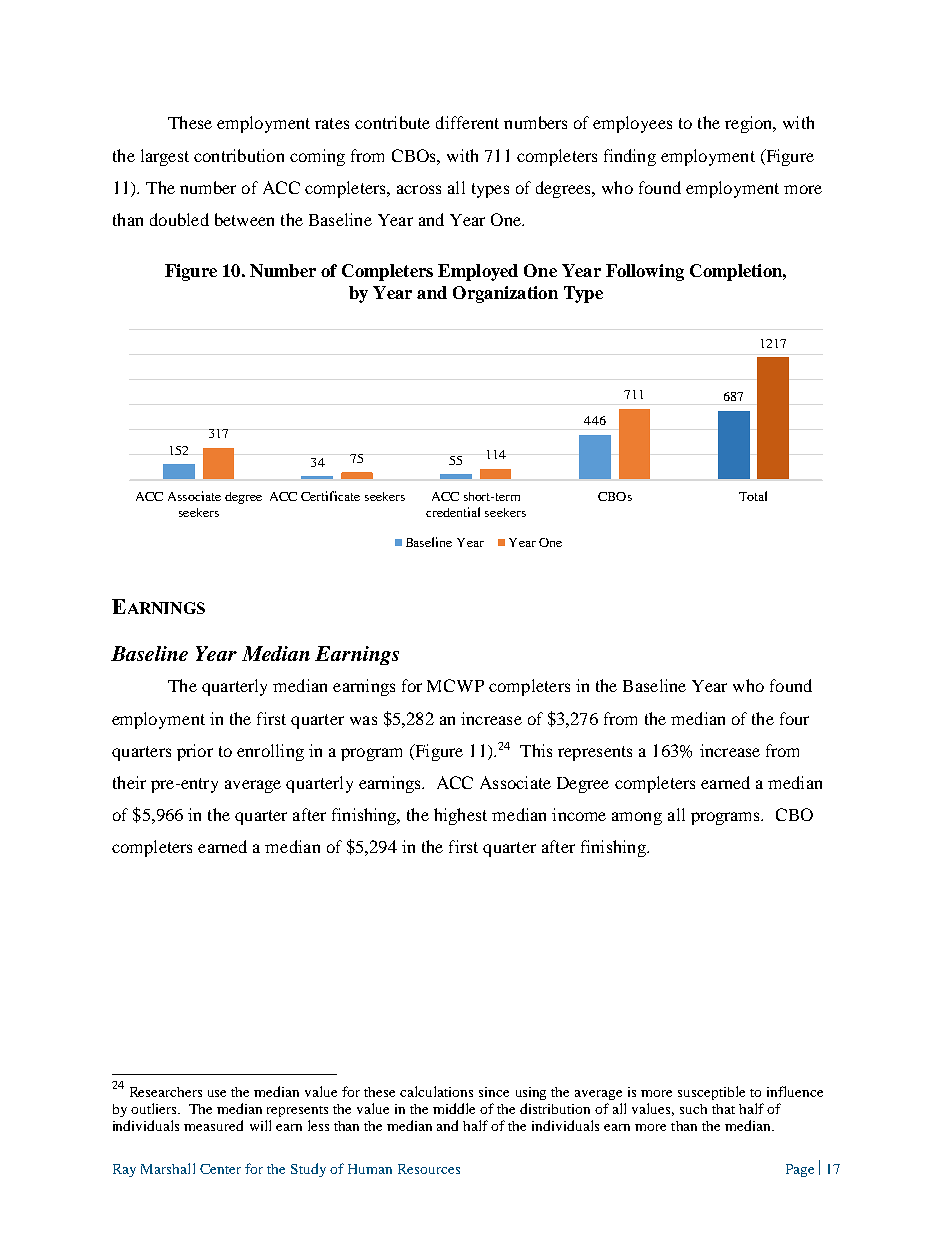  What do you see at coordinates (213, 1125) in the screenshot?
I see `measured` at bounding box center [213, 1125].
